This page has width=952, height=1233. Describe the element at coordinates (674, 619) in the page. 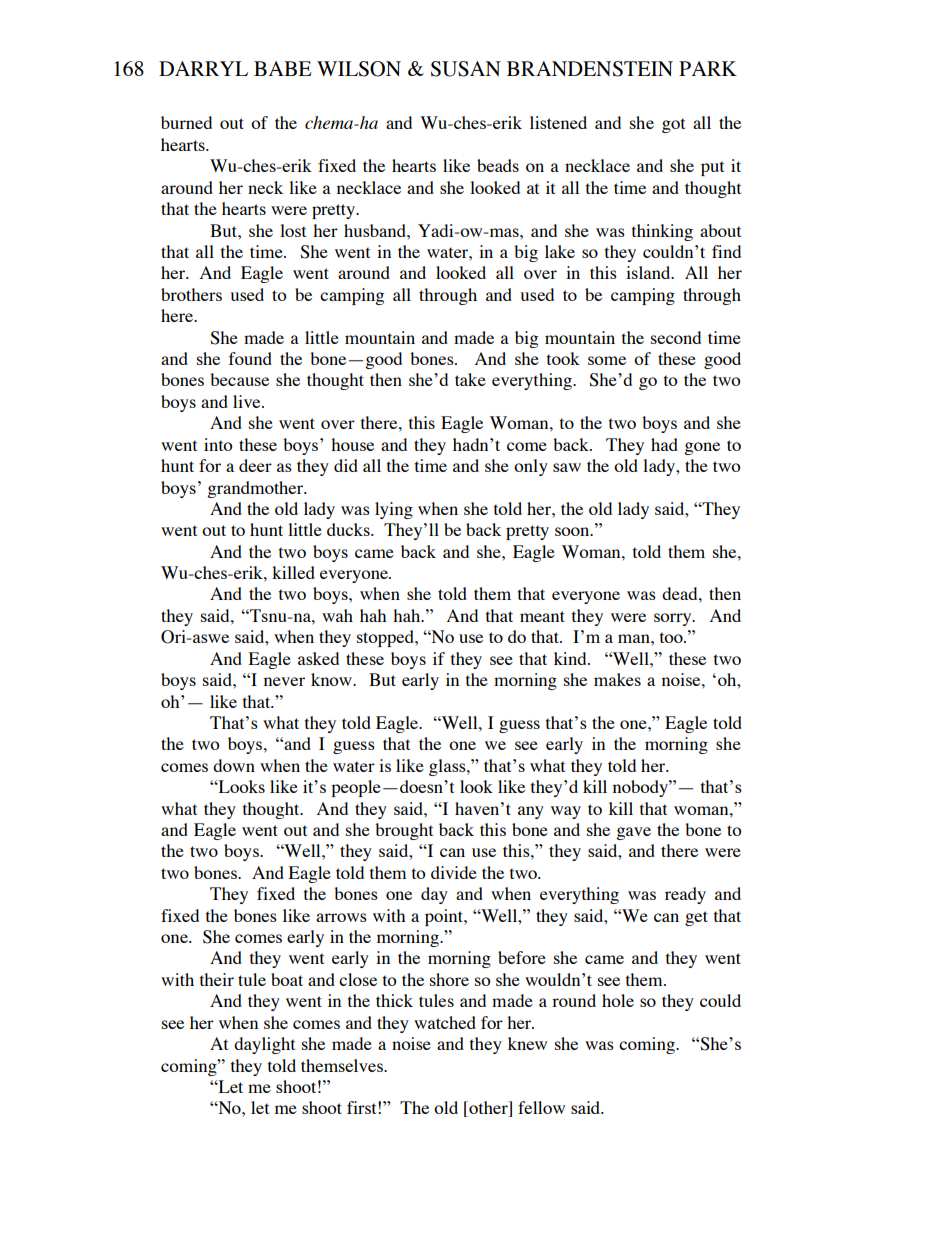

I see `sorry` at that location.
